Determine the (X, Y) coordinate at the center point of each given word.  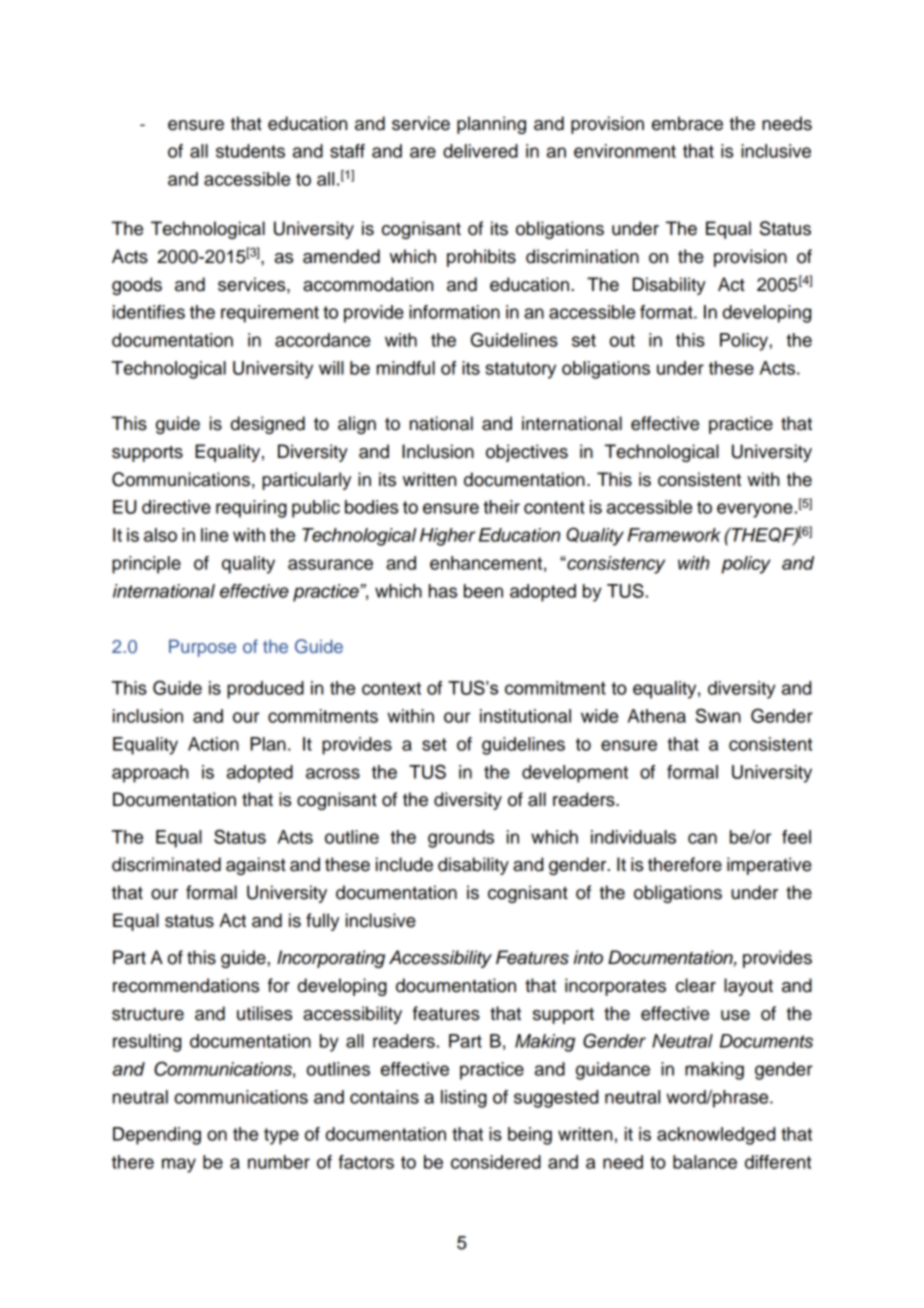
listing (464, 1099)
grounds (461, 839)
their (501, 507)
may (179, 1165)
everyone (755, 510)
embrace (687, 123)
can (702, 838)
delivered (480, 151)
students (250, 151)
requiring (251, 509)
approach (150, 774)
